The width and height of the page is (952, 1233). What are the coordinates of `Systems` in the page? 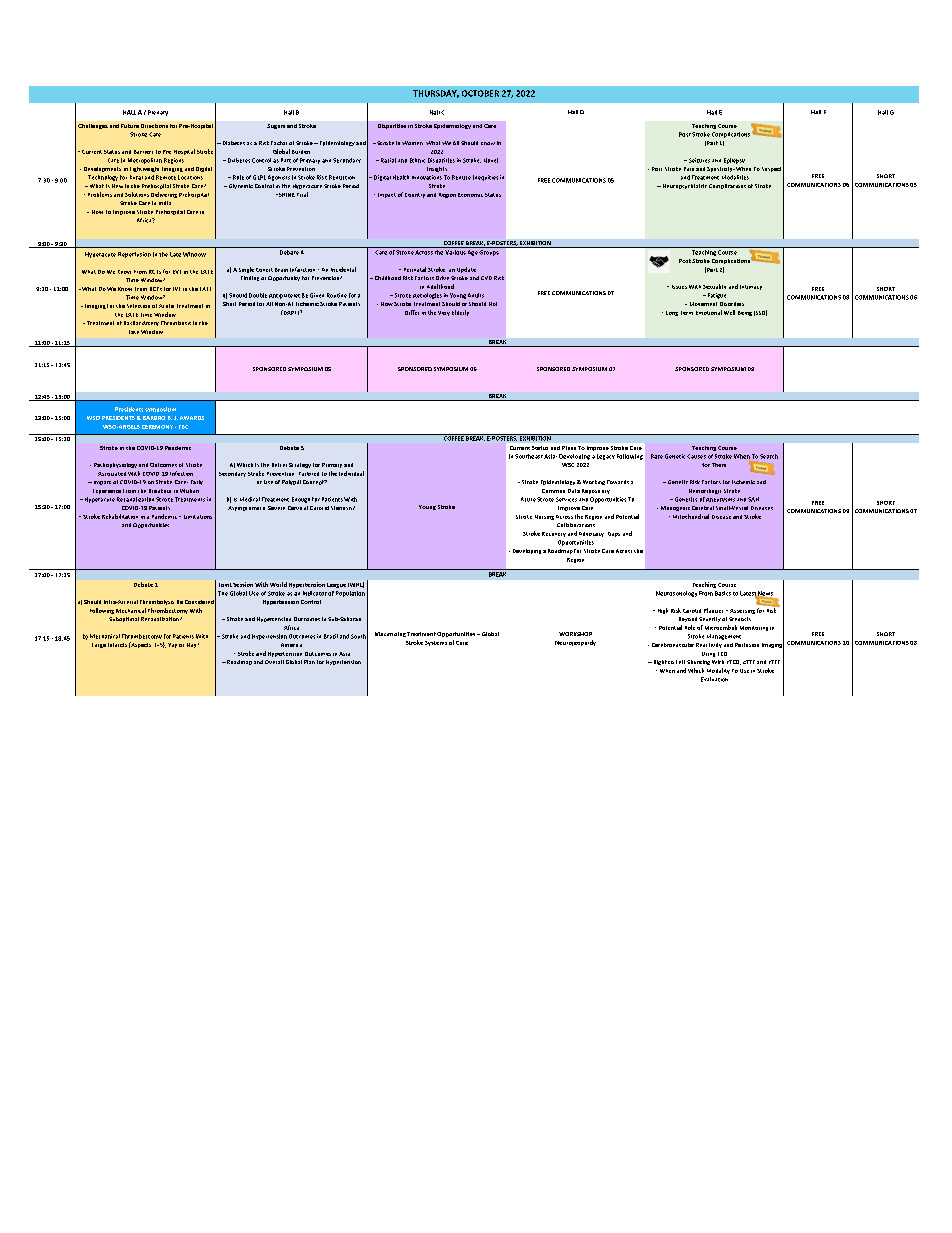 It's located at (436, 643).
